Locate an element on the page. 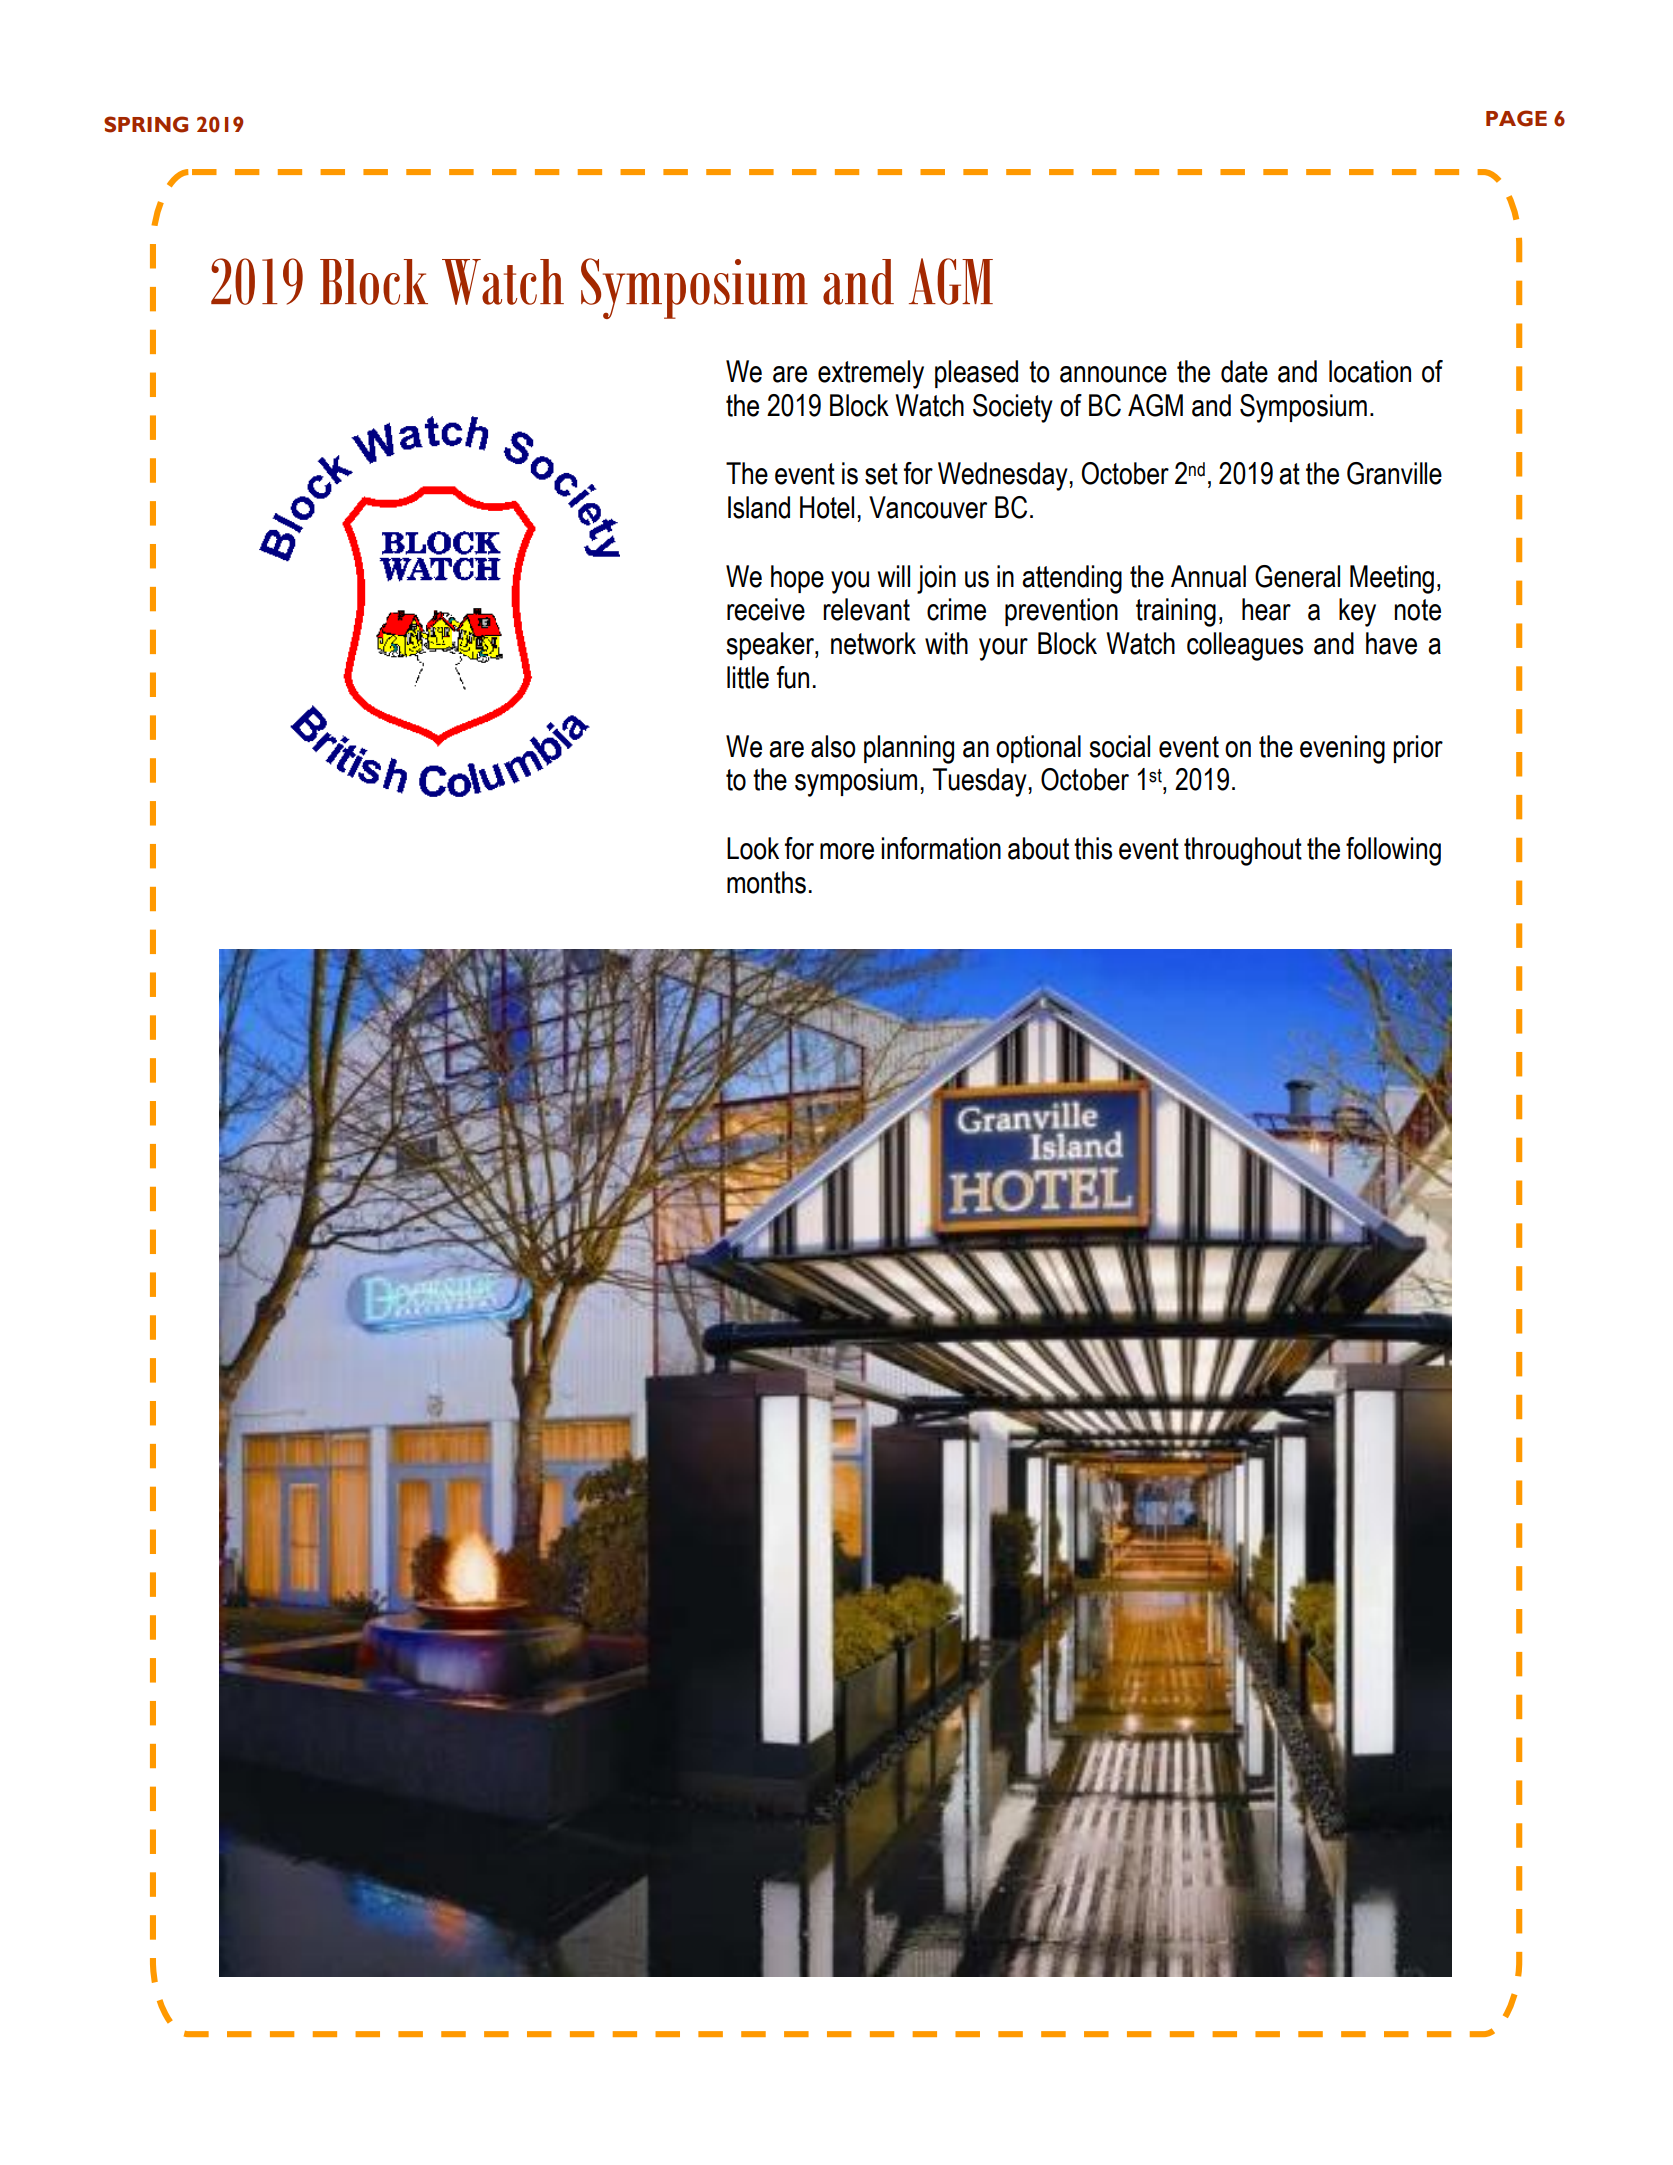  Look is located at coordinates (753, 848).
